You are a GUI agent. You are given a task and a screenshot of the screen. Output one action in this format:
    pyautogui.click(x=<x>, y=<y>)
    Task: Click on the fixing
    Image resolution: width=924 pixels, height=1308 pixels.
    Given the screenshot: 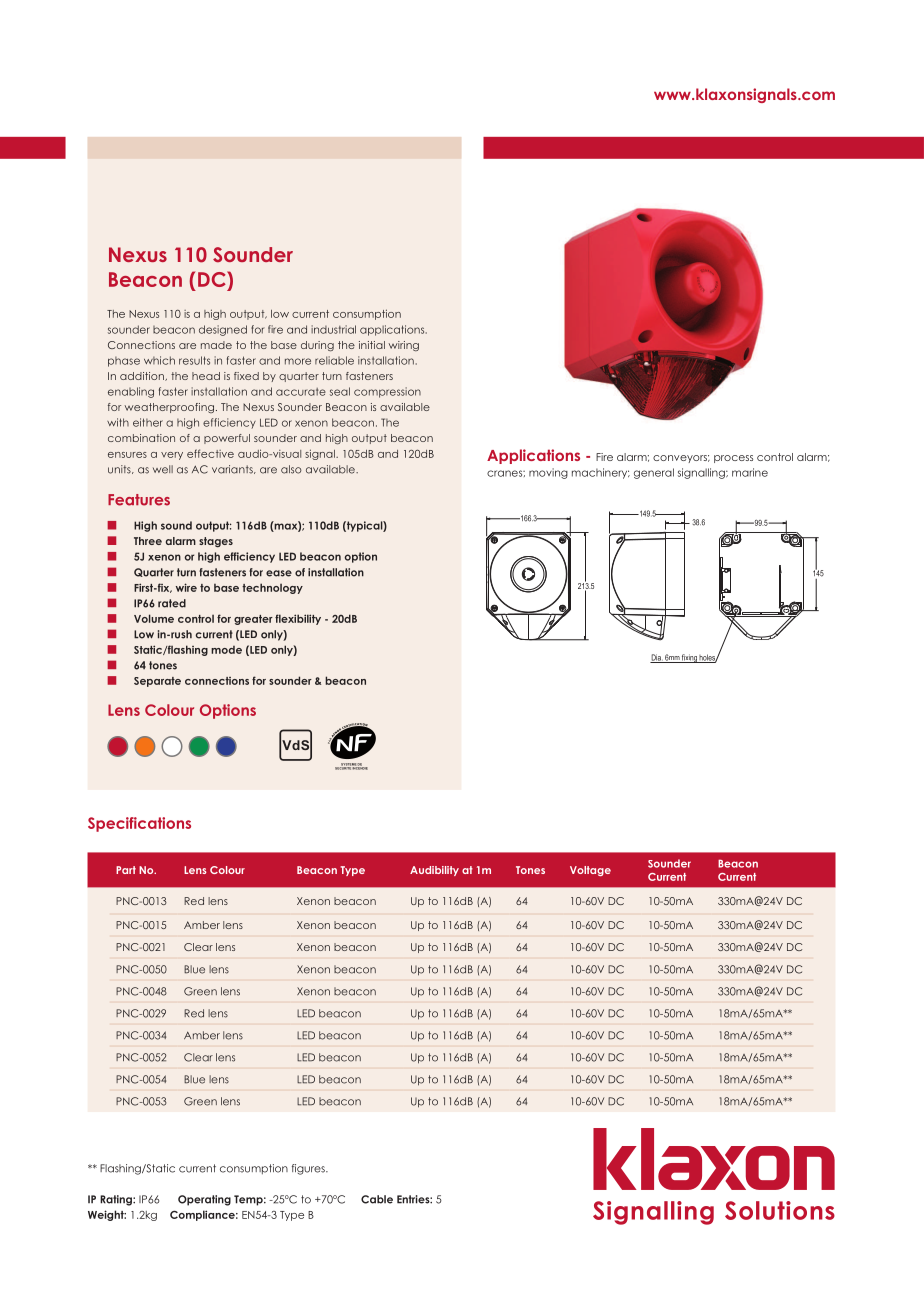 What is the action you would take?
    pyautogui.click(x=689, y=658)
